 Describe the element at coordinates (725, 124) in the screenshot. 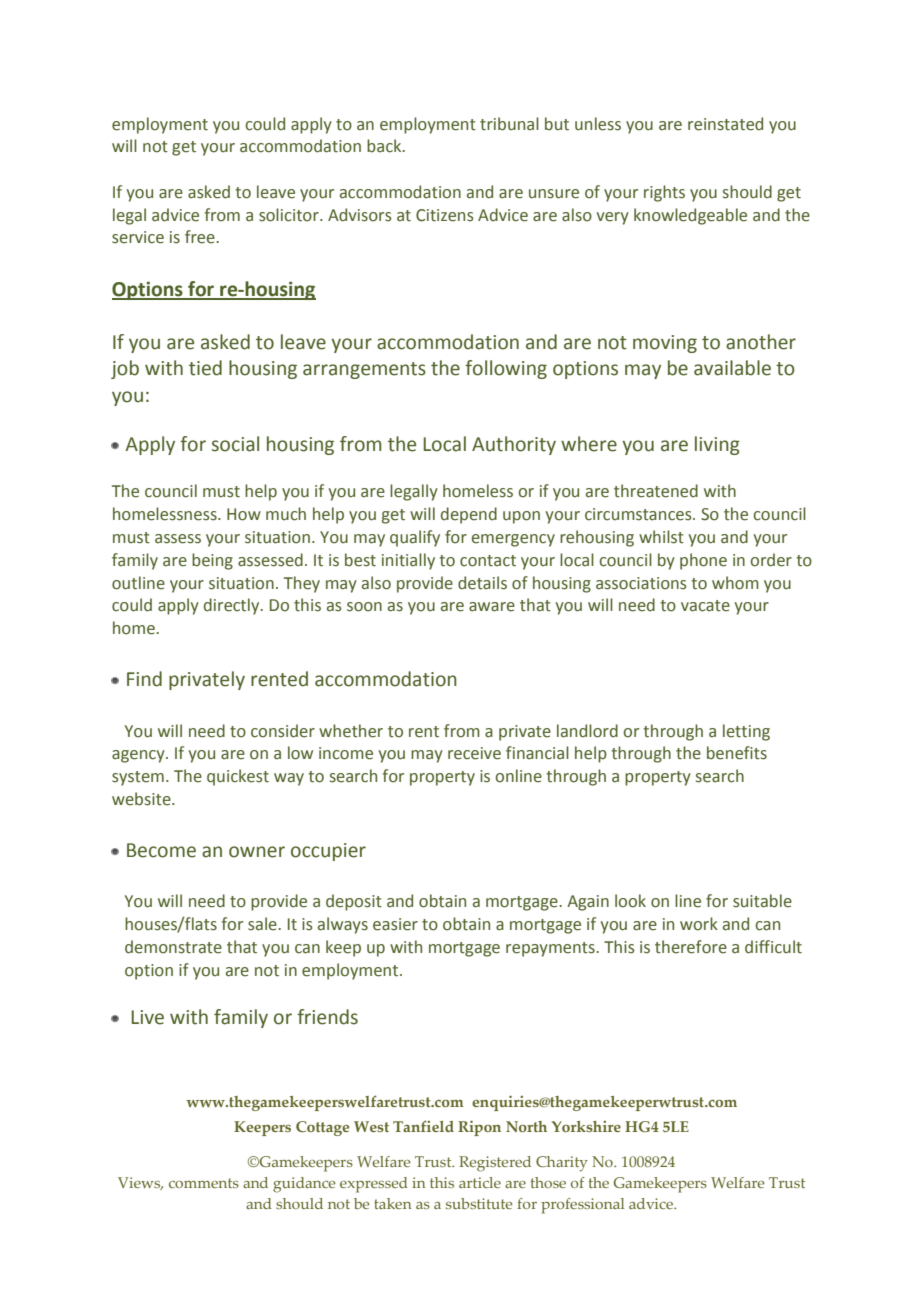

I see `reinstated` at that location.
